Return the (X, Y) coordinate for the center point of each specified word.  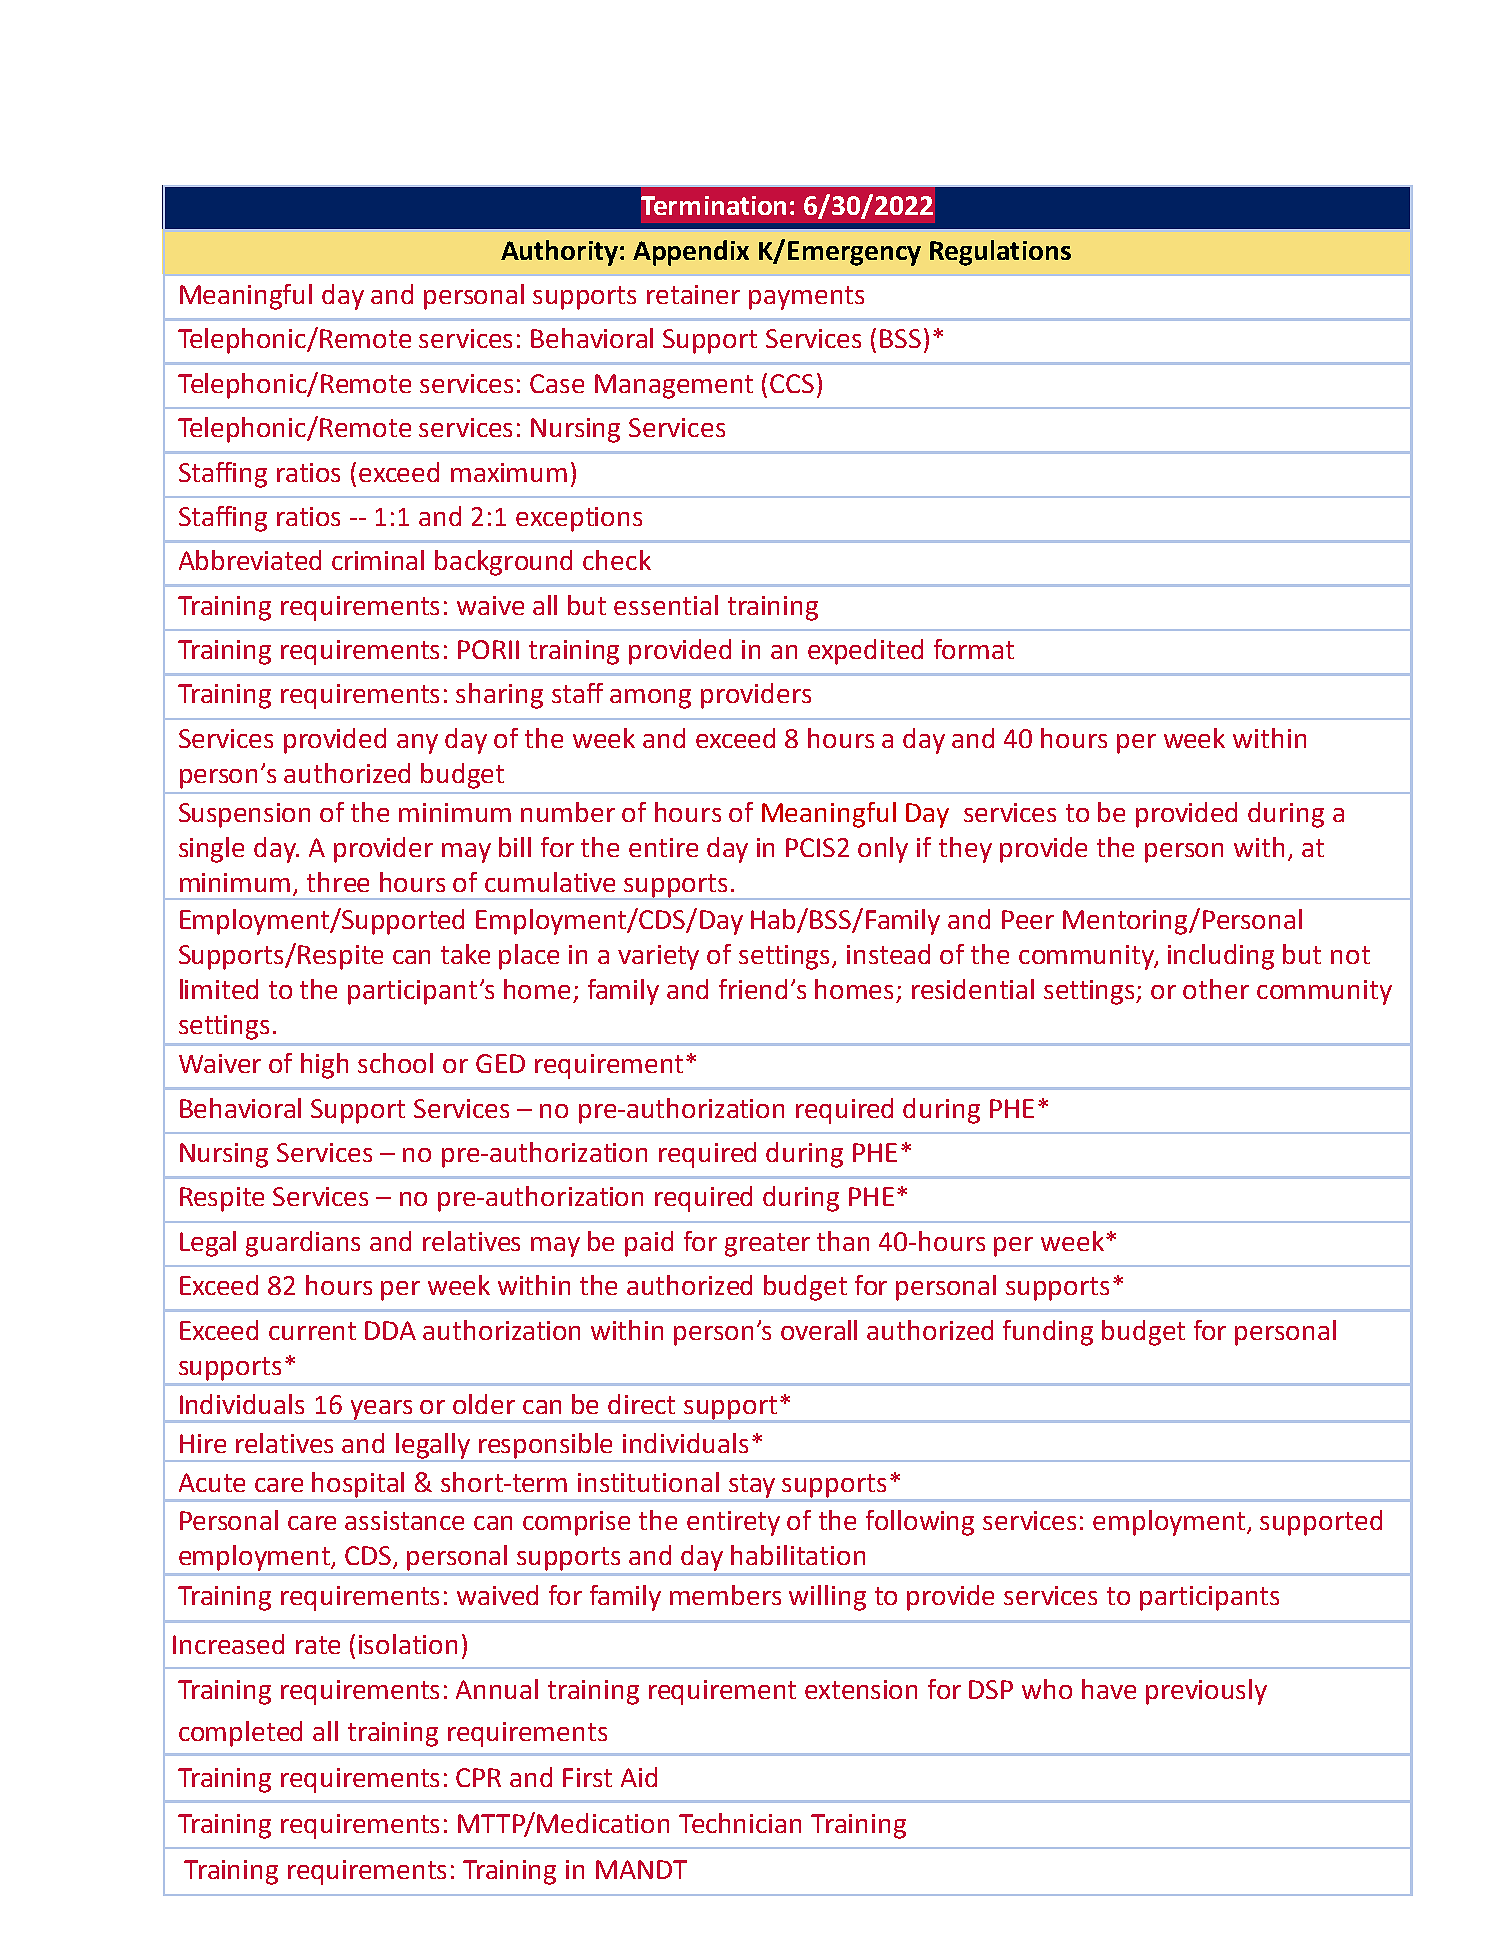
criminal (378, 560)
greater (767, 1245)
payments (806, 298)
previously (1206, 1692)
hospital (358, 1485)
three (338, 882)
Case (557, 383)
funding (1048, 1333)
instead (888, 954)
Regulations (1000, 253)
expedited (865, 652)
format (974, 649)
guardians (303, 1244)
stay (752, 1486)
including (1221, 957)
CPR (478, 1777)
